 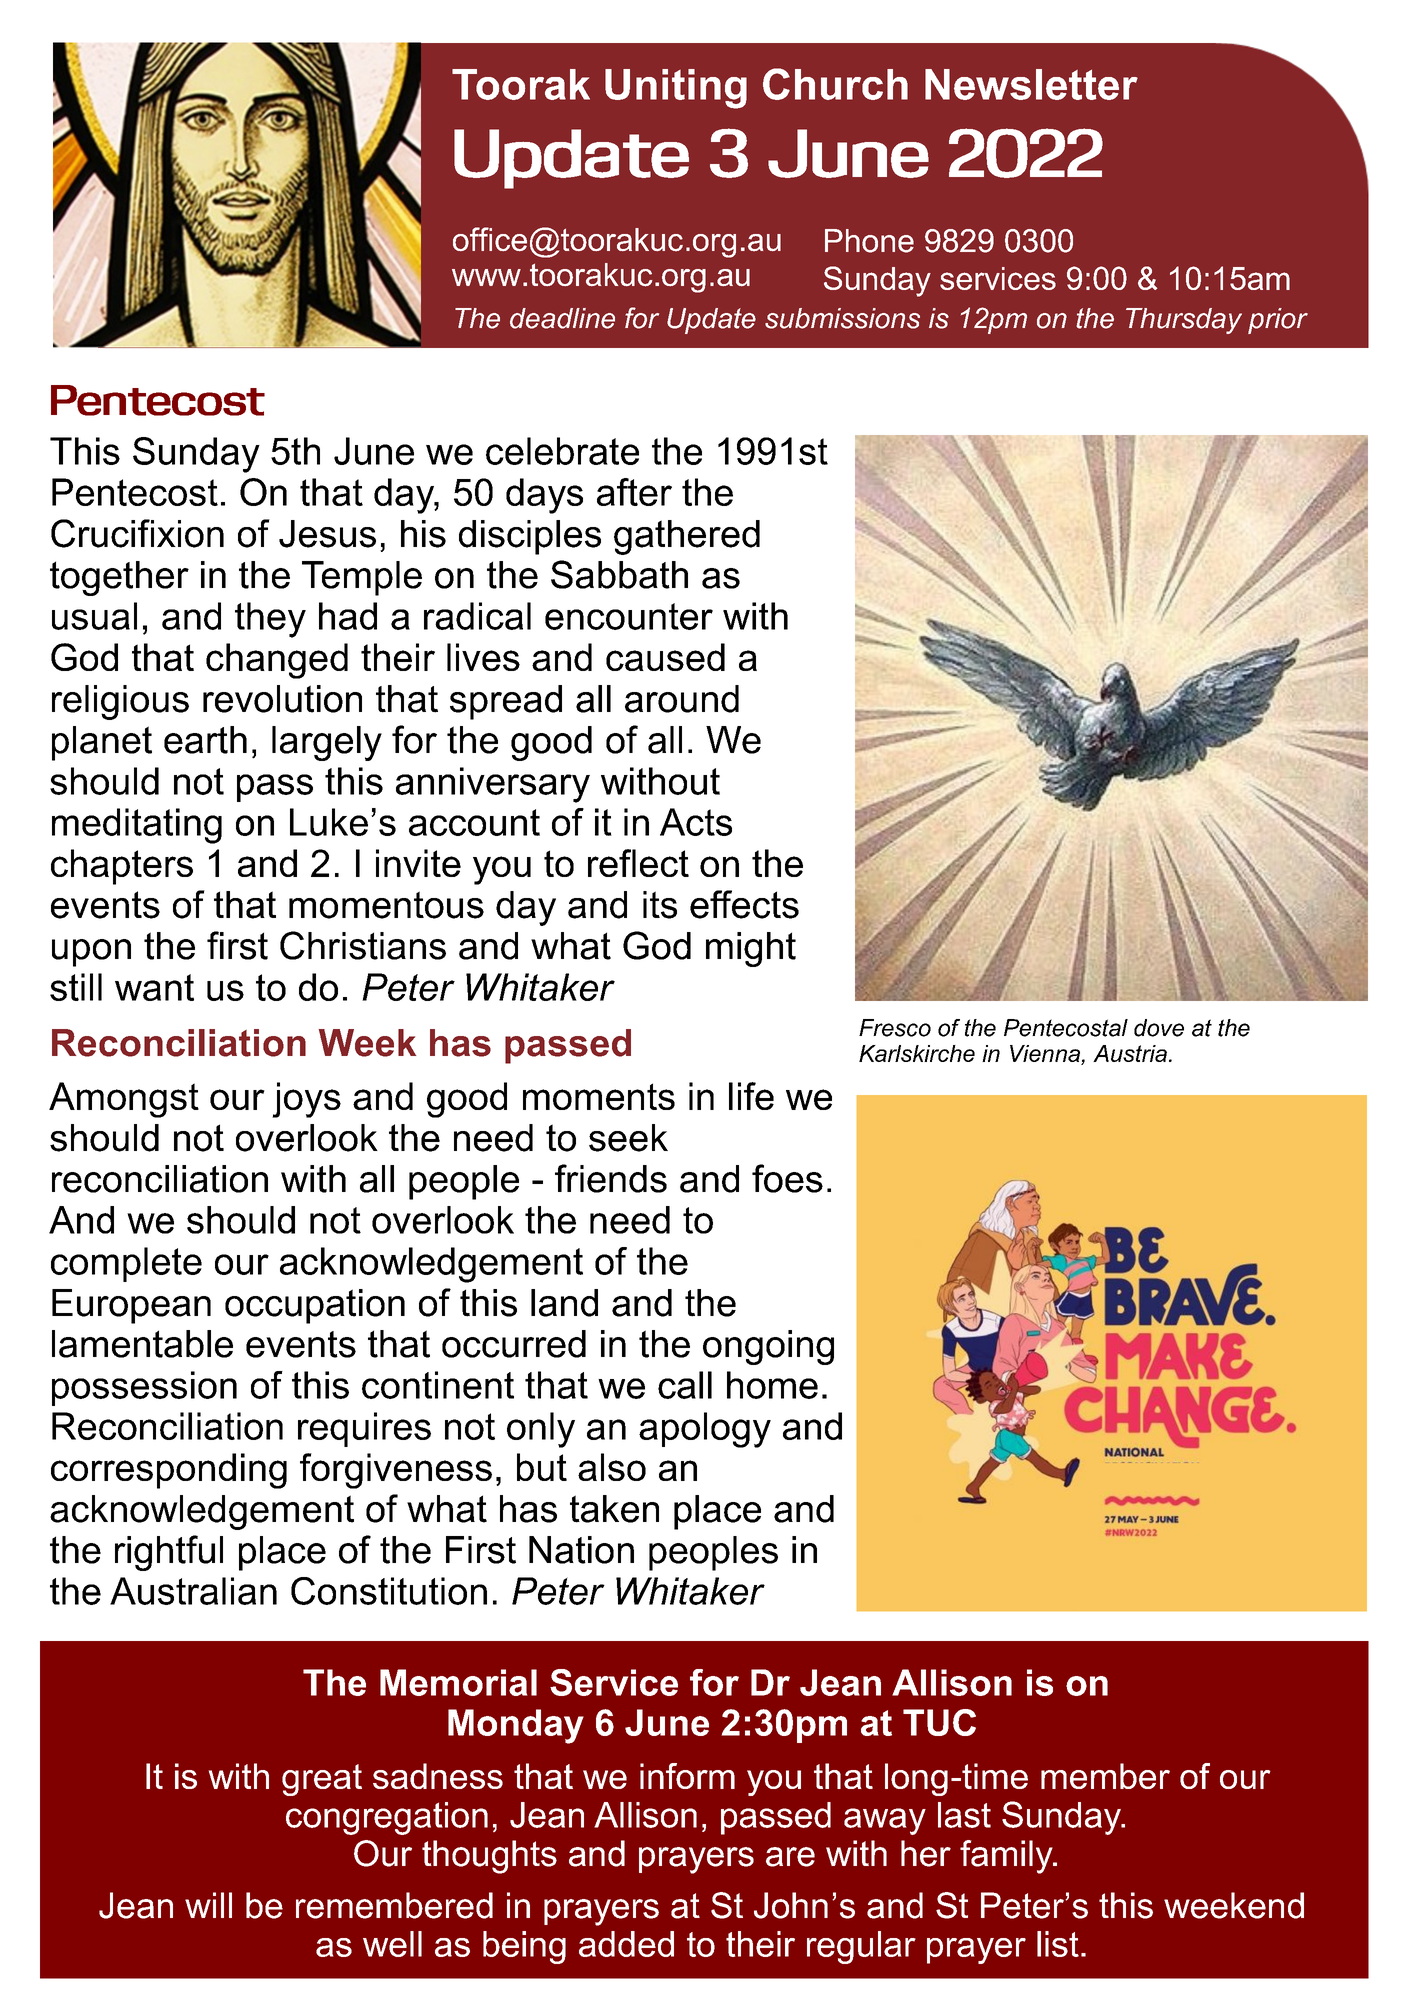 What do you see at coordinates (208, 1905) in the screenshot?
I see `will` at bounding box center [208, 1905].
